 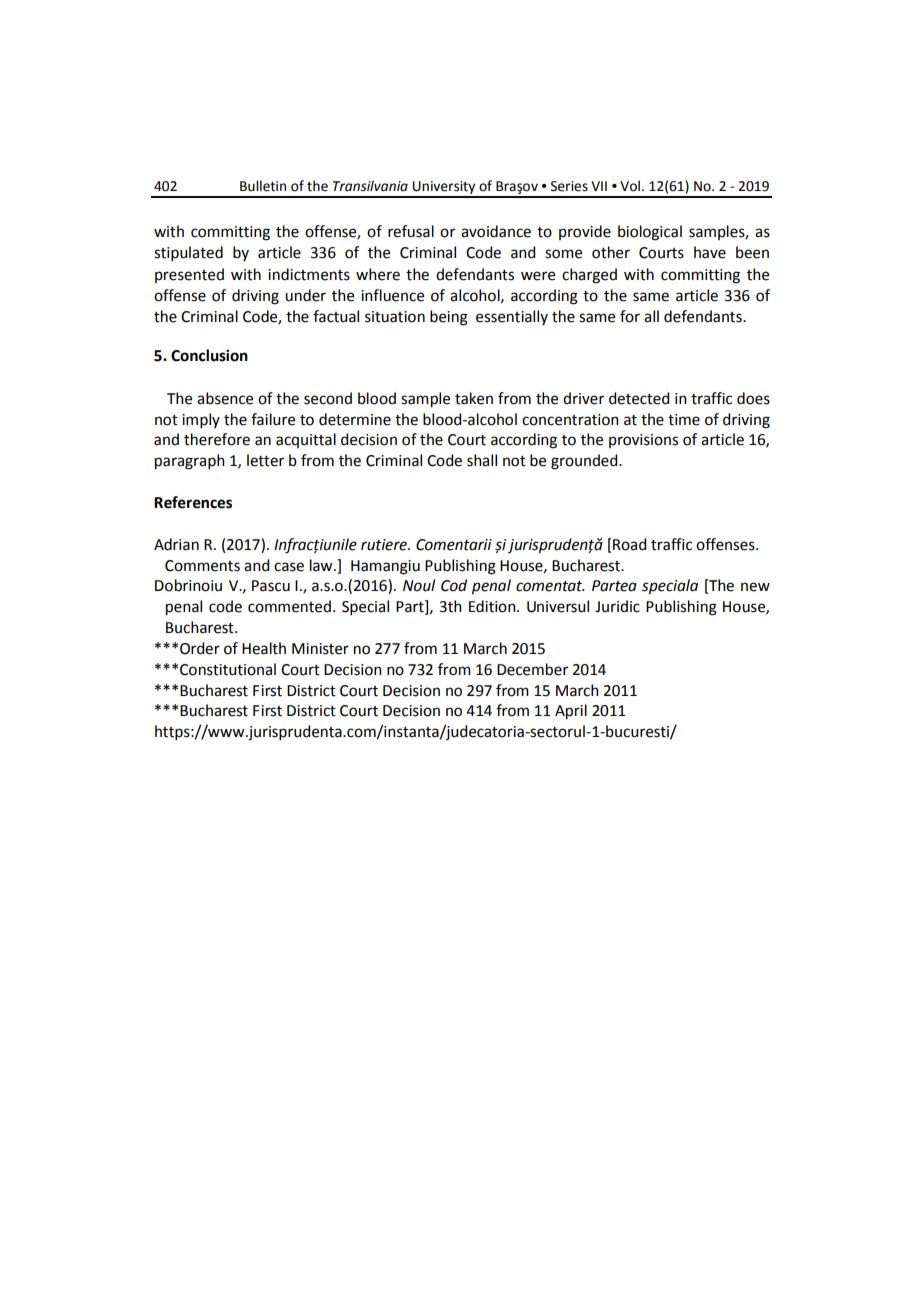 I want to click on Constitutional, so click(x=228, y=669).
